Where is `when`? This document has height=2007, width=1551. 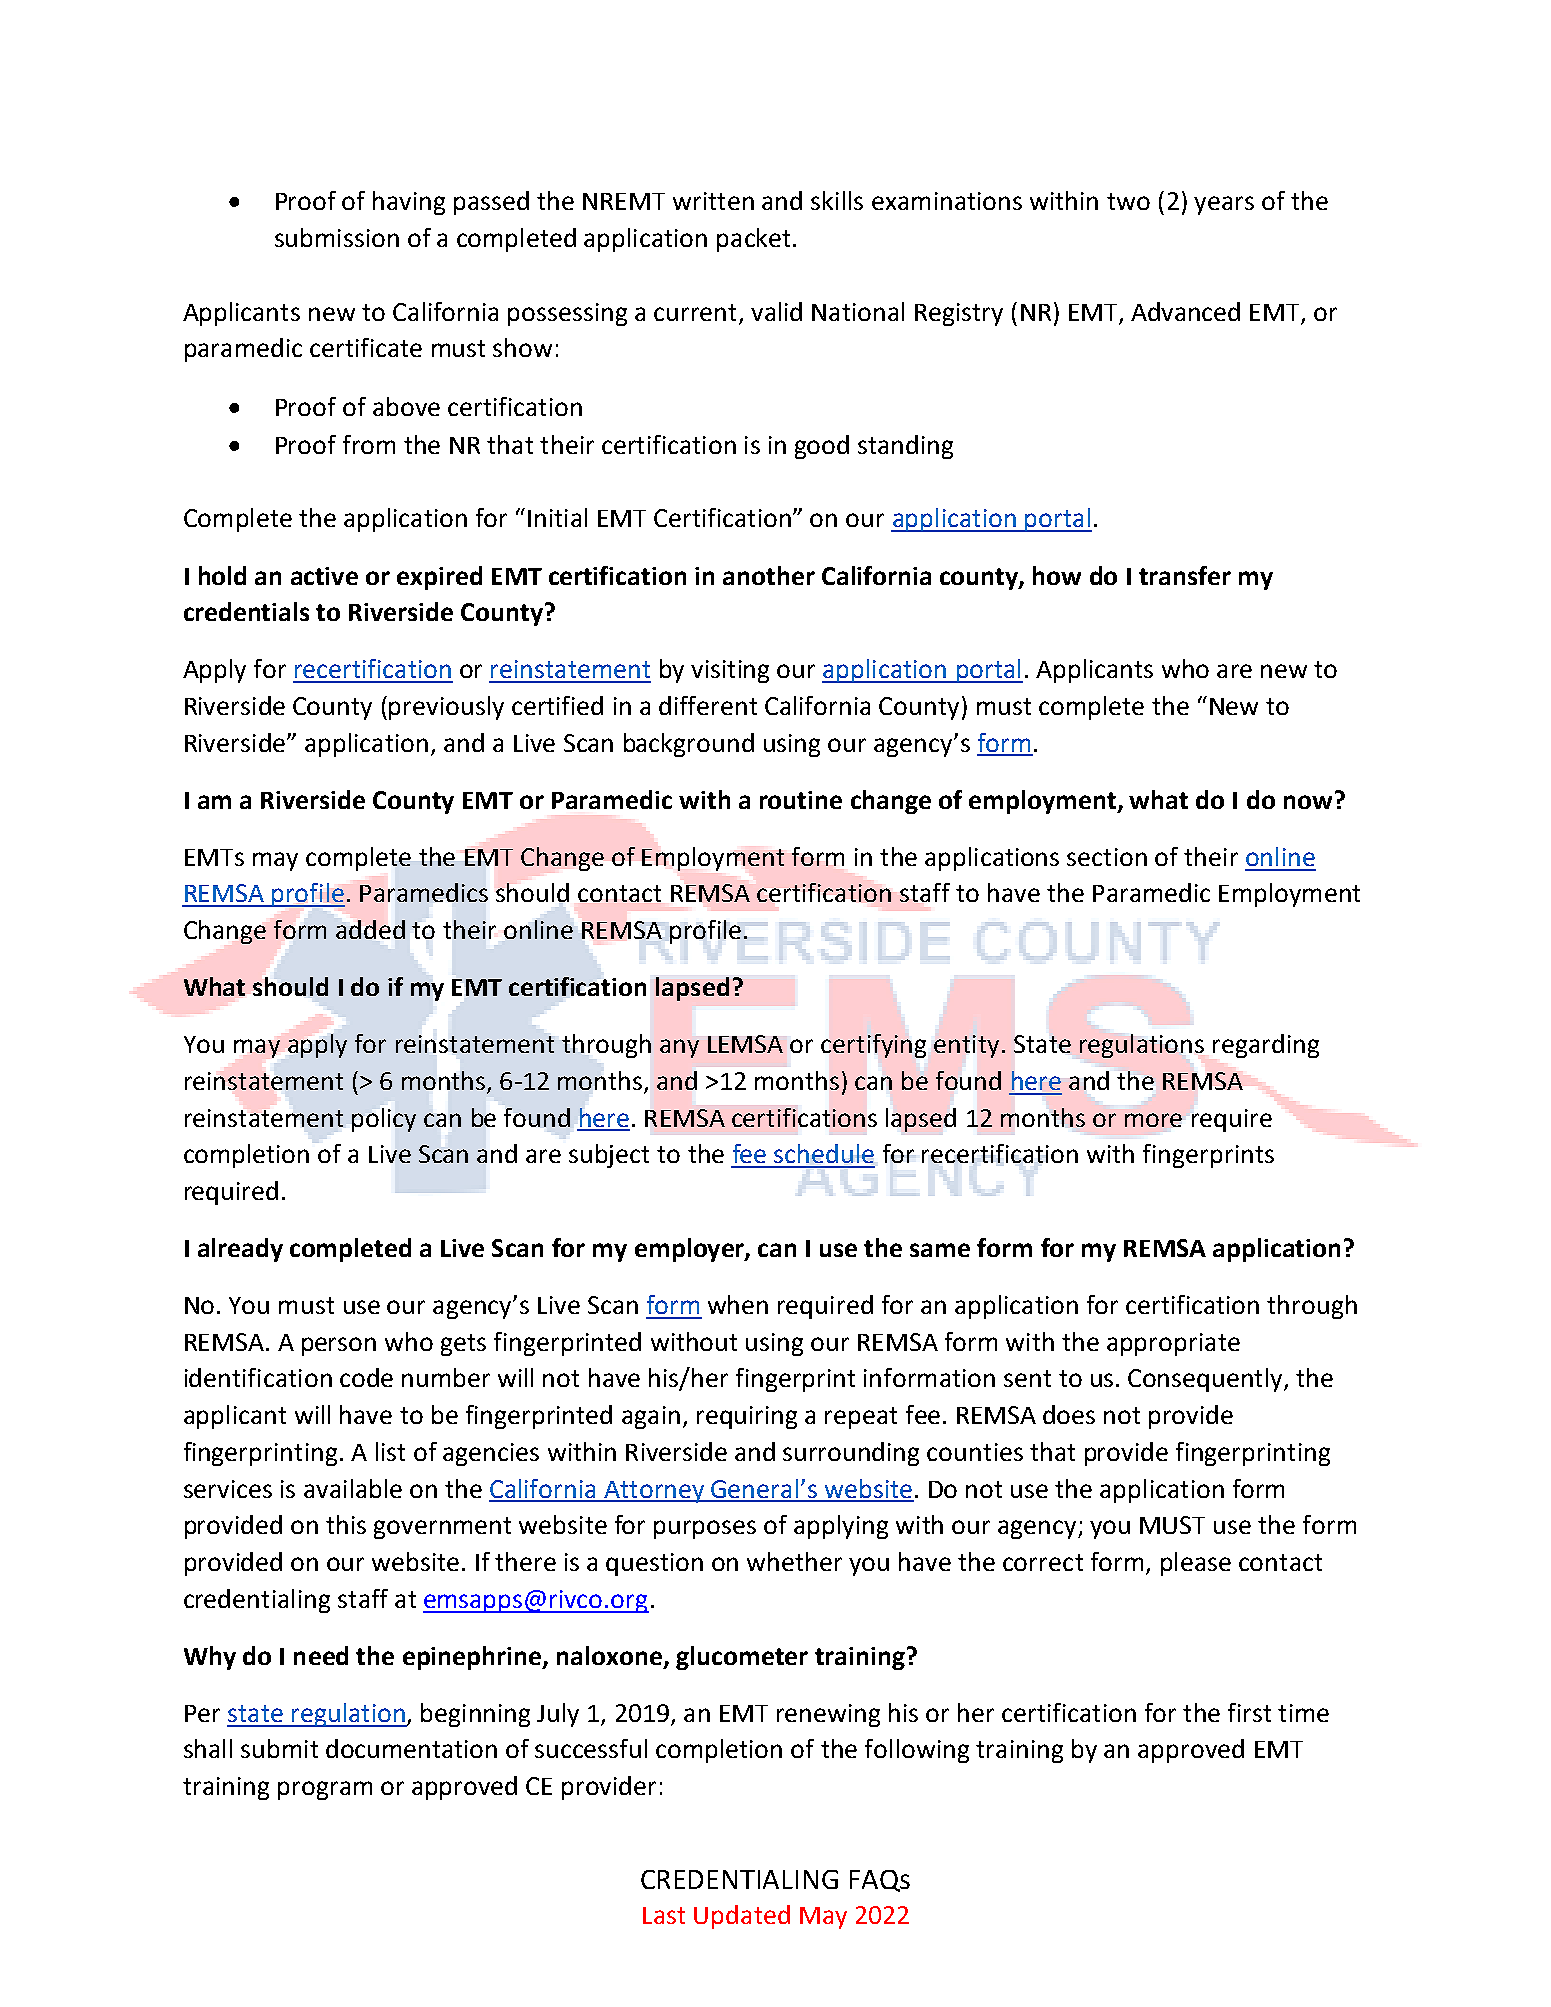 when is located at coordinates (738, 1304).
